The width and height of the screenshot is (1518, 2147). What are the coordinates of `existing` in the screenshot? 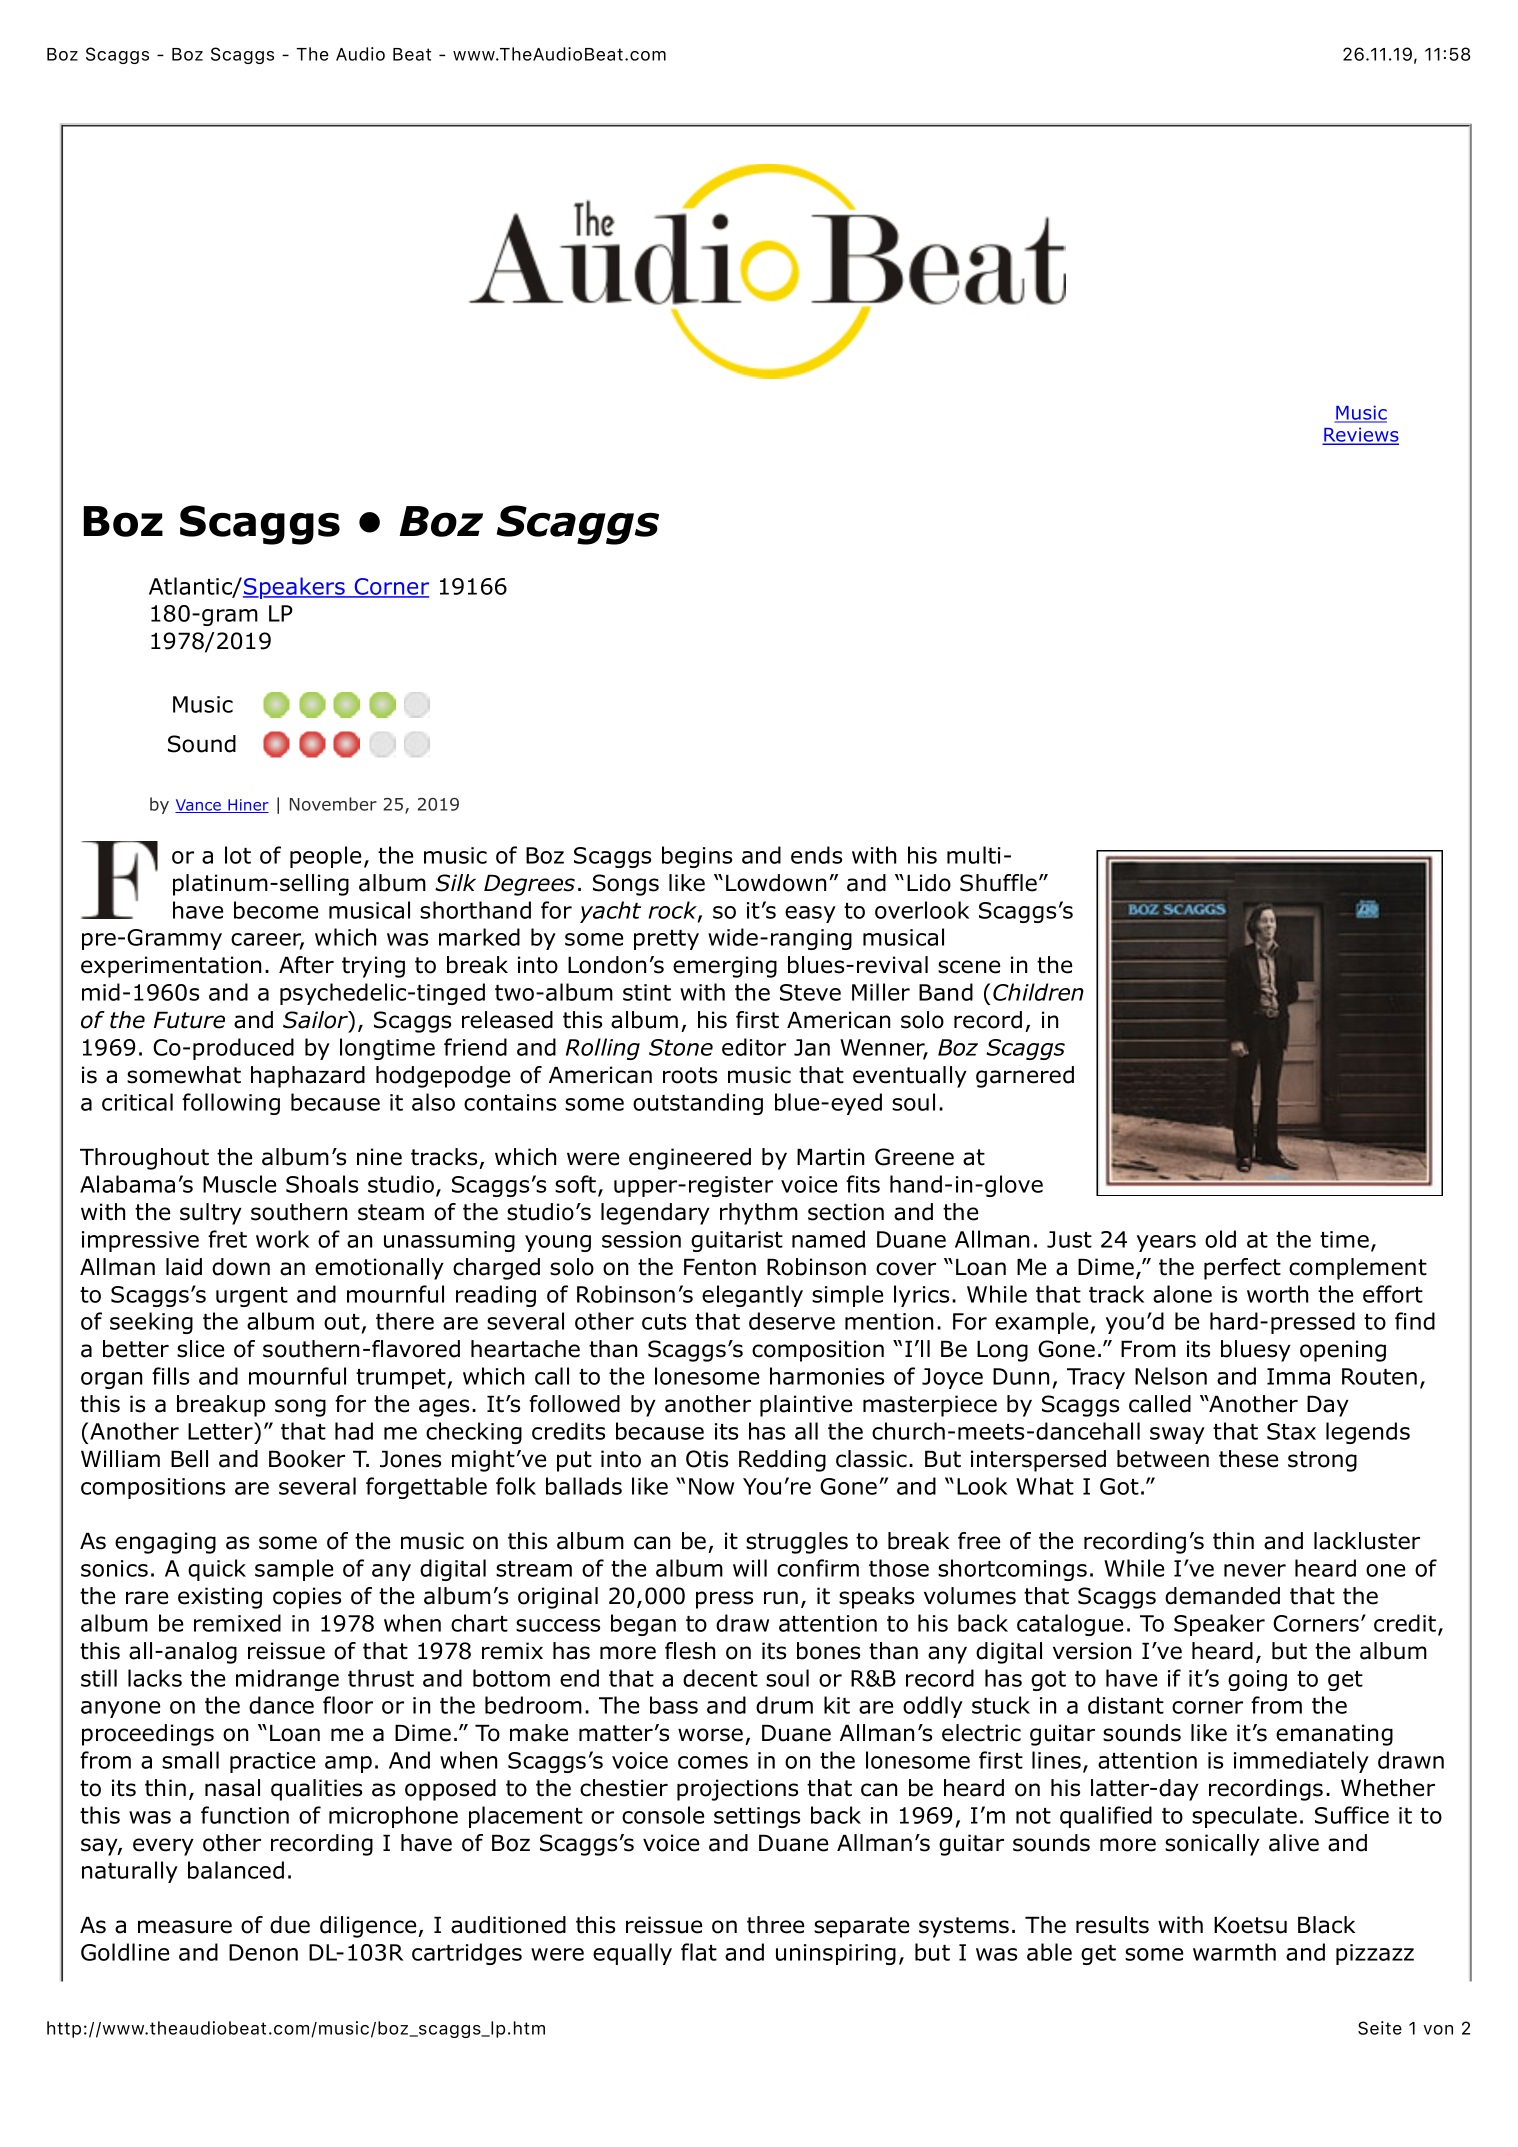 It's located at (220, 1598).
